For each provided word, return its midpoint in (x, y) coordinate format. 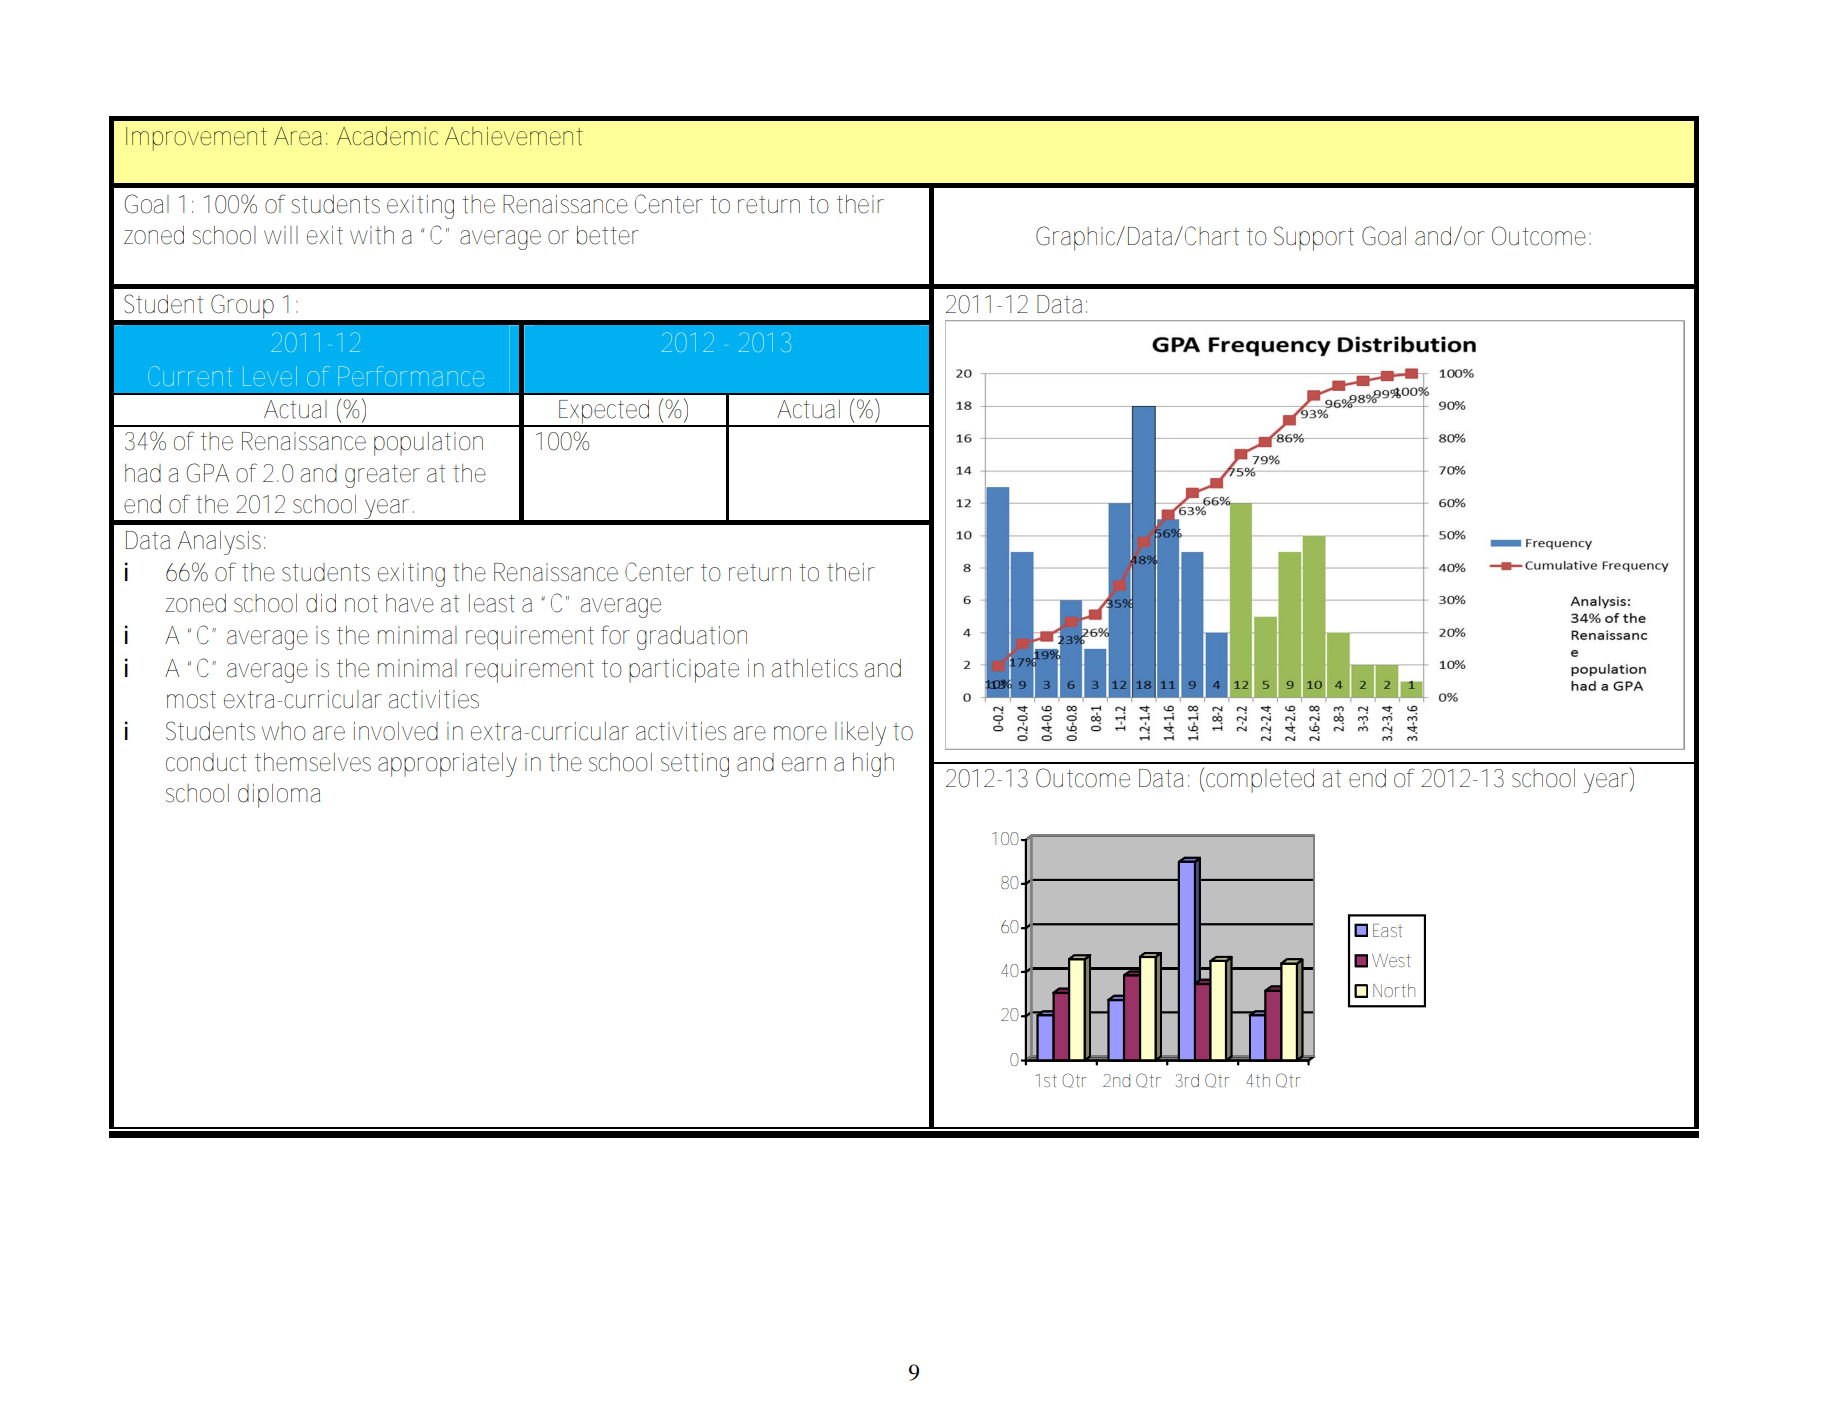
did (321, 603)
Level (270, 376)
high (873, 765)
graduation (692, 638)
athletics (814, 668)
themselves (313, 762)
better (608, 235)
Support (1314, 238)
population (428, 444)
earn (804, 764)
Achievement (514, 136)
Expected (604, 413)
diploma (279, 796)
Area (298, 136)
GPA (207, 473)
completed (1260, 781)
